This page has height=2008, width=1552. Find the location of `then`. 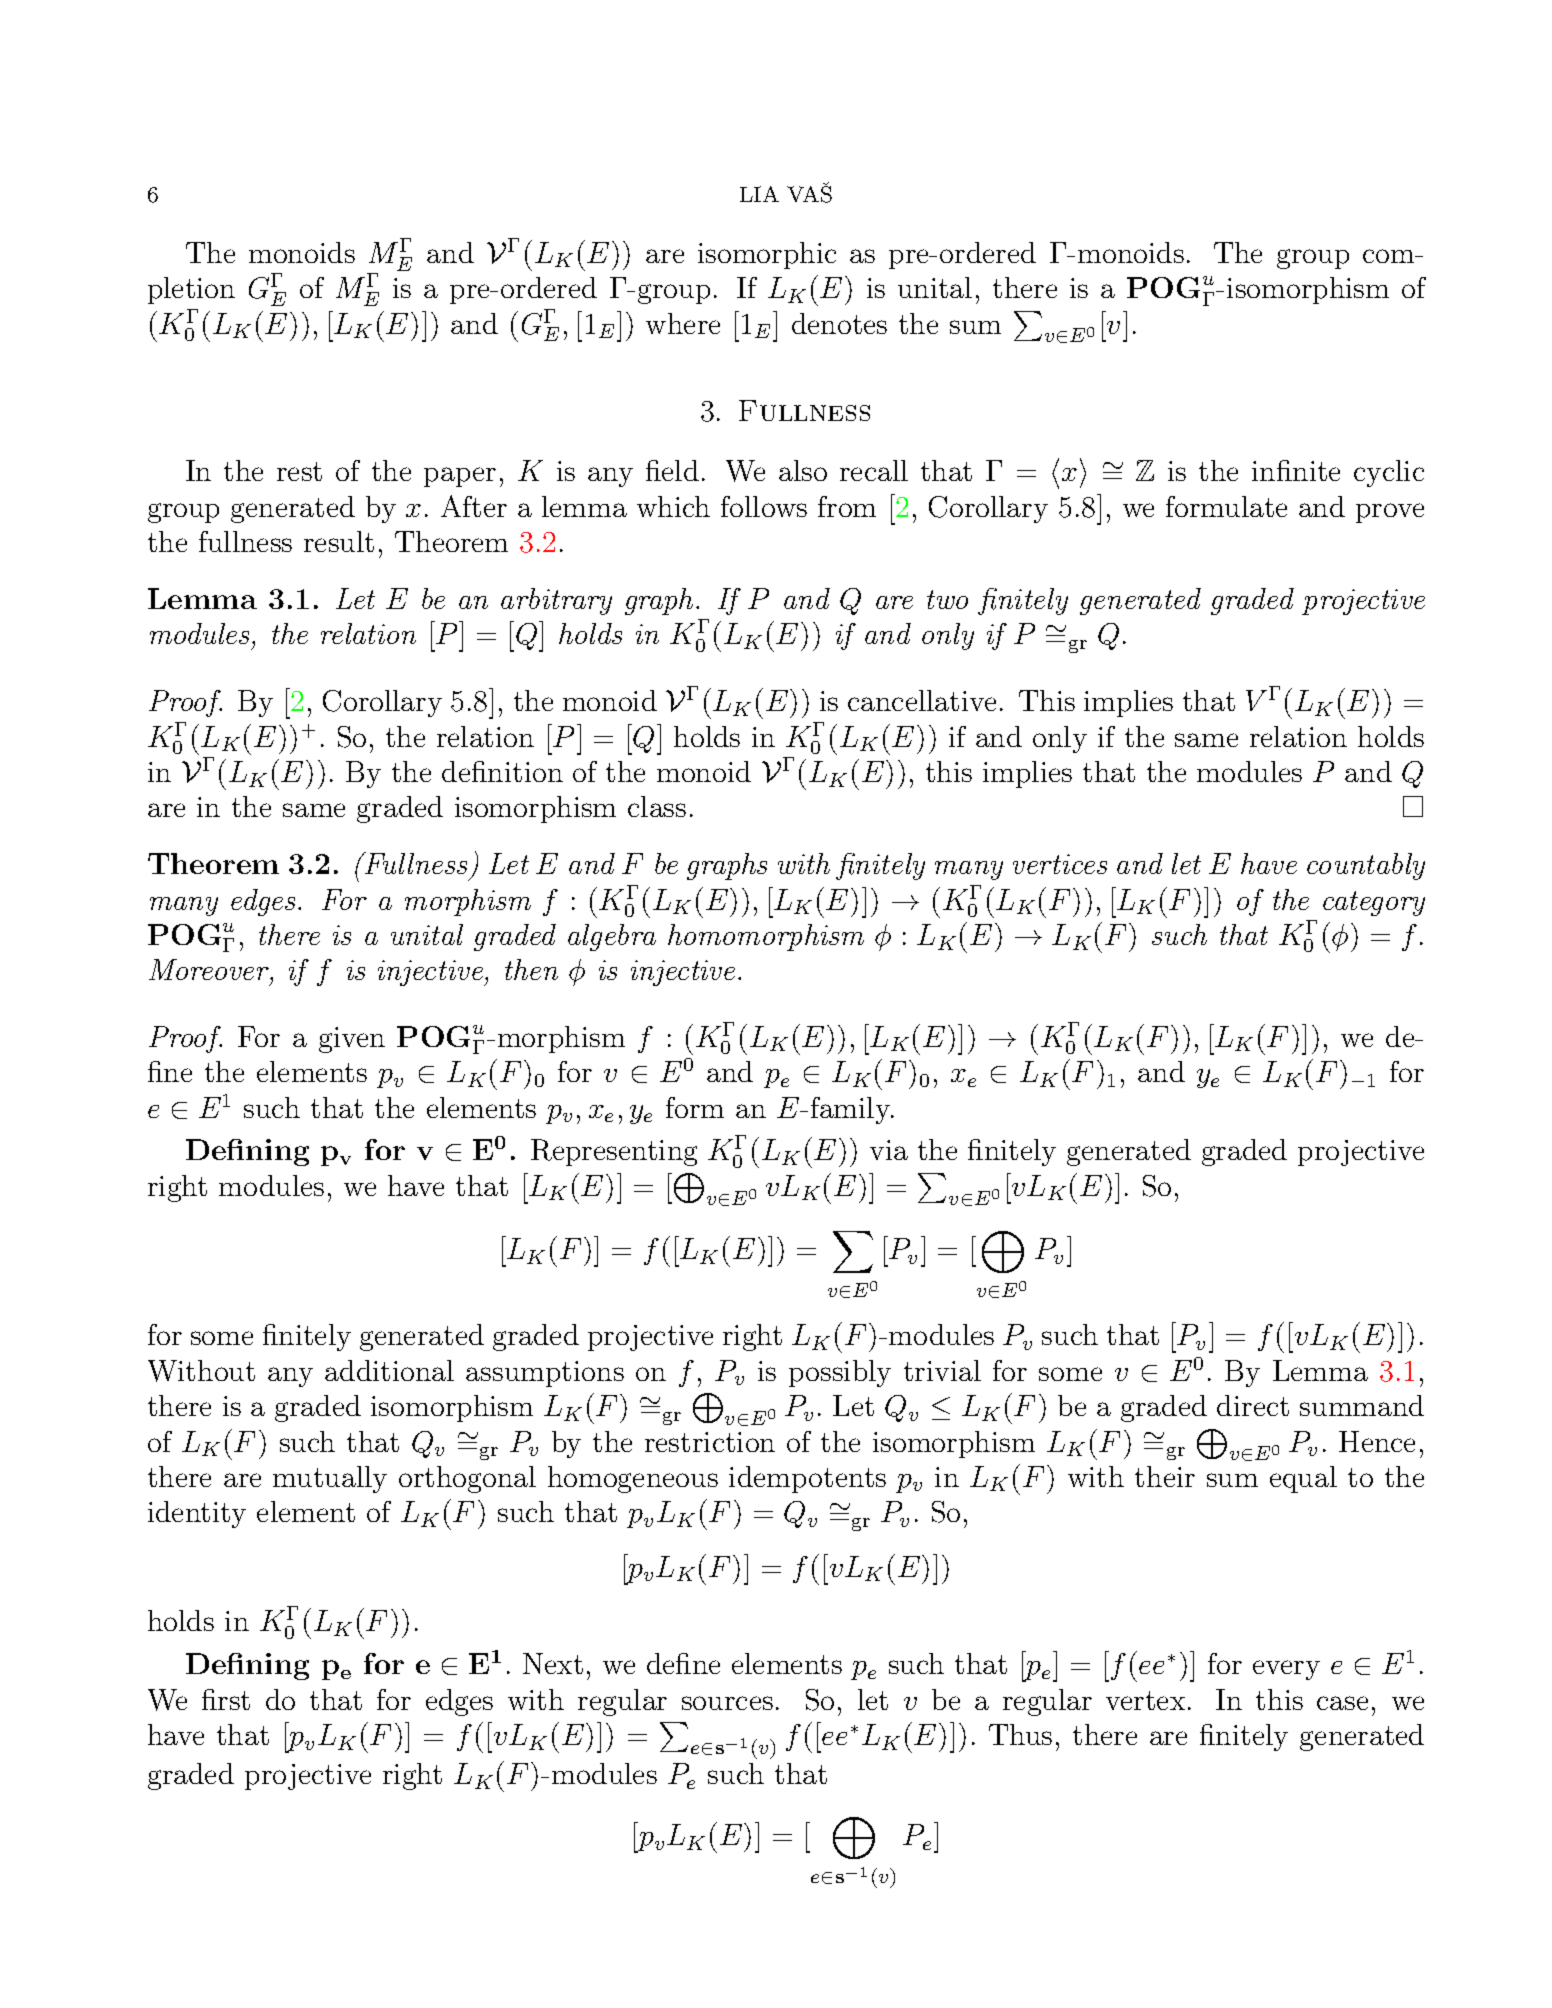

then is located at coordinates (531, 969).
